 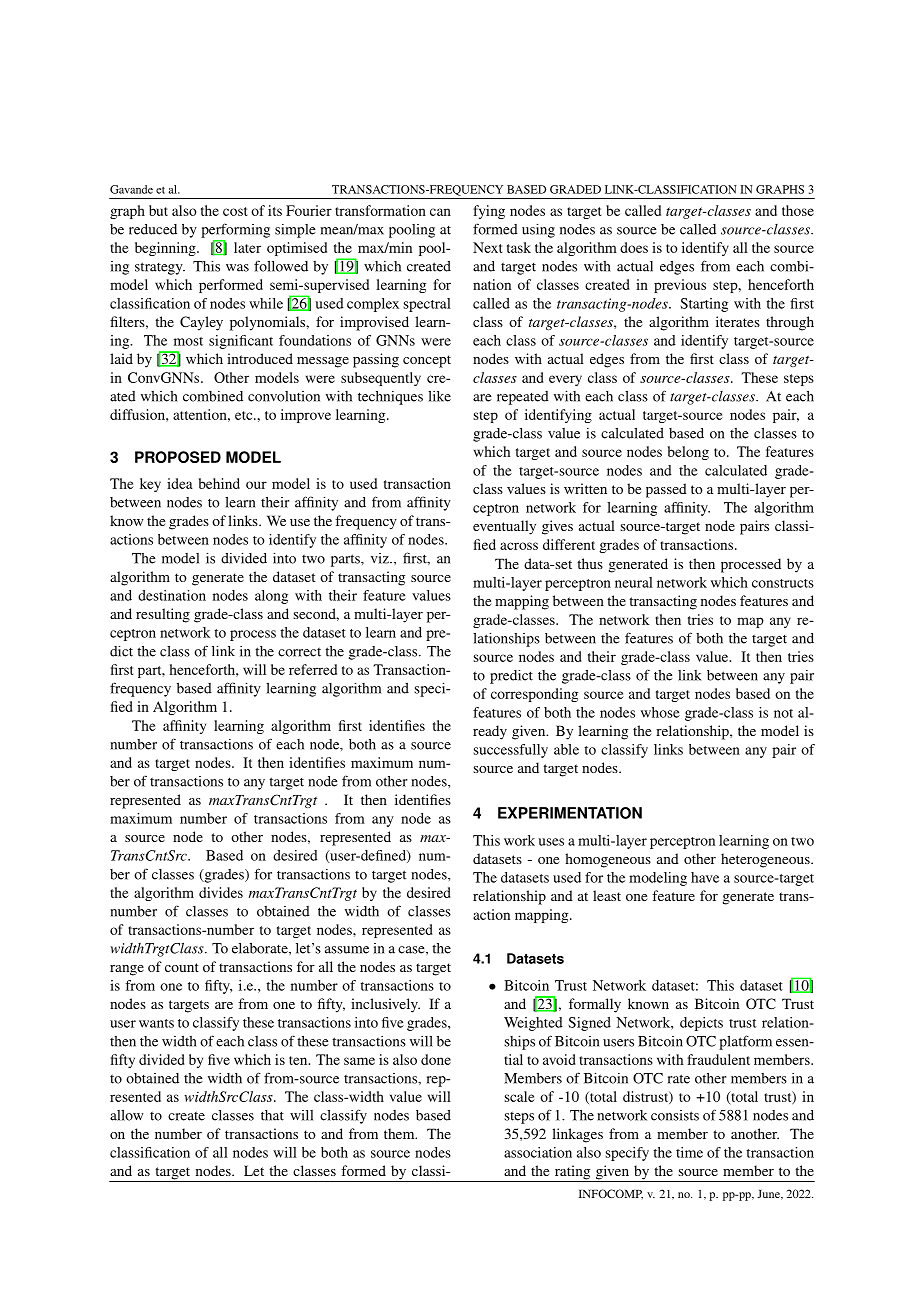 What do you see at coordinates (347, 950) in the screenshot?
I see `assume` at bounding box center [347, 950].
